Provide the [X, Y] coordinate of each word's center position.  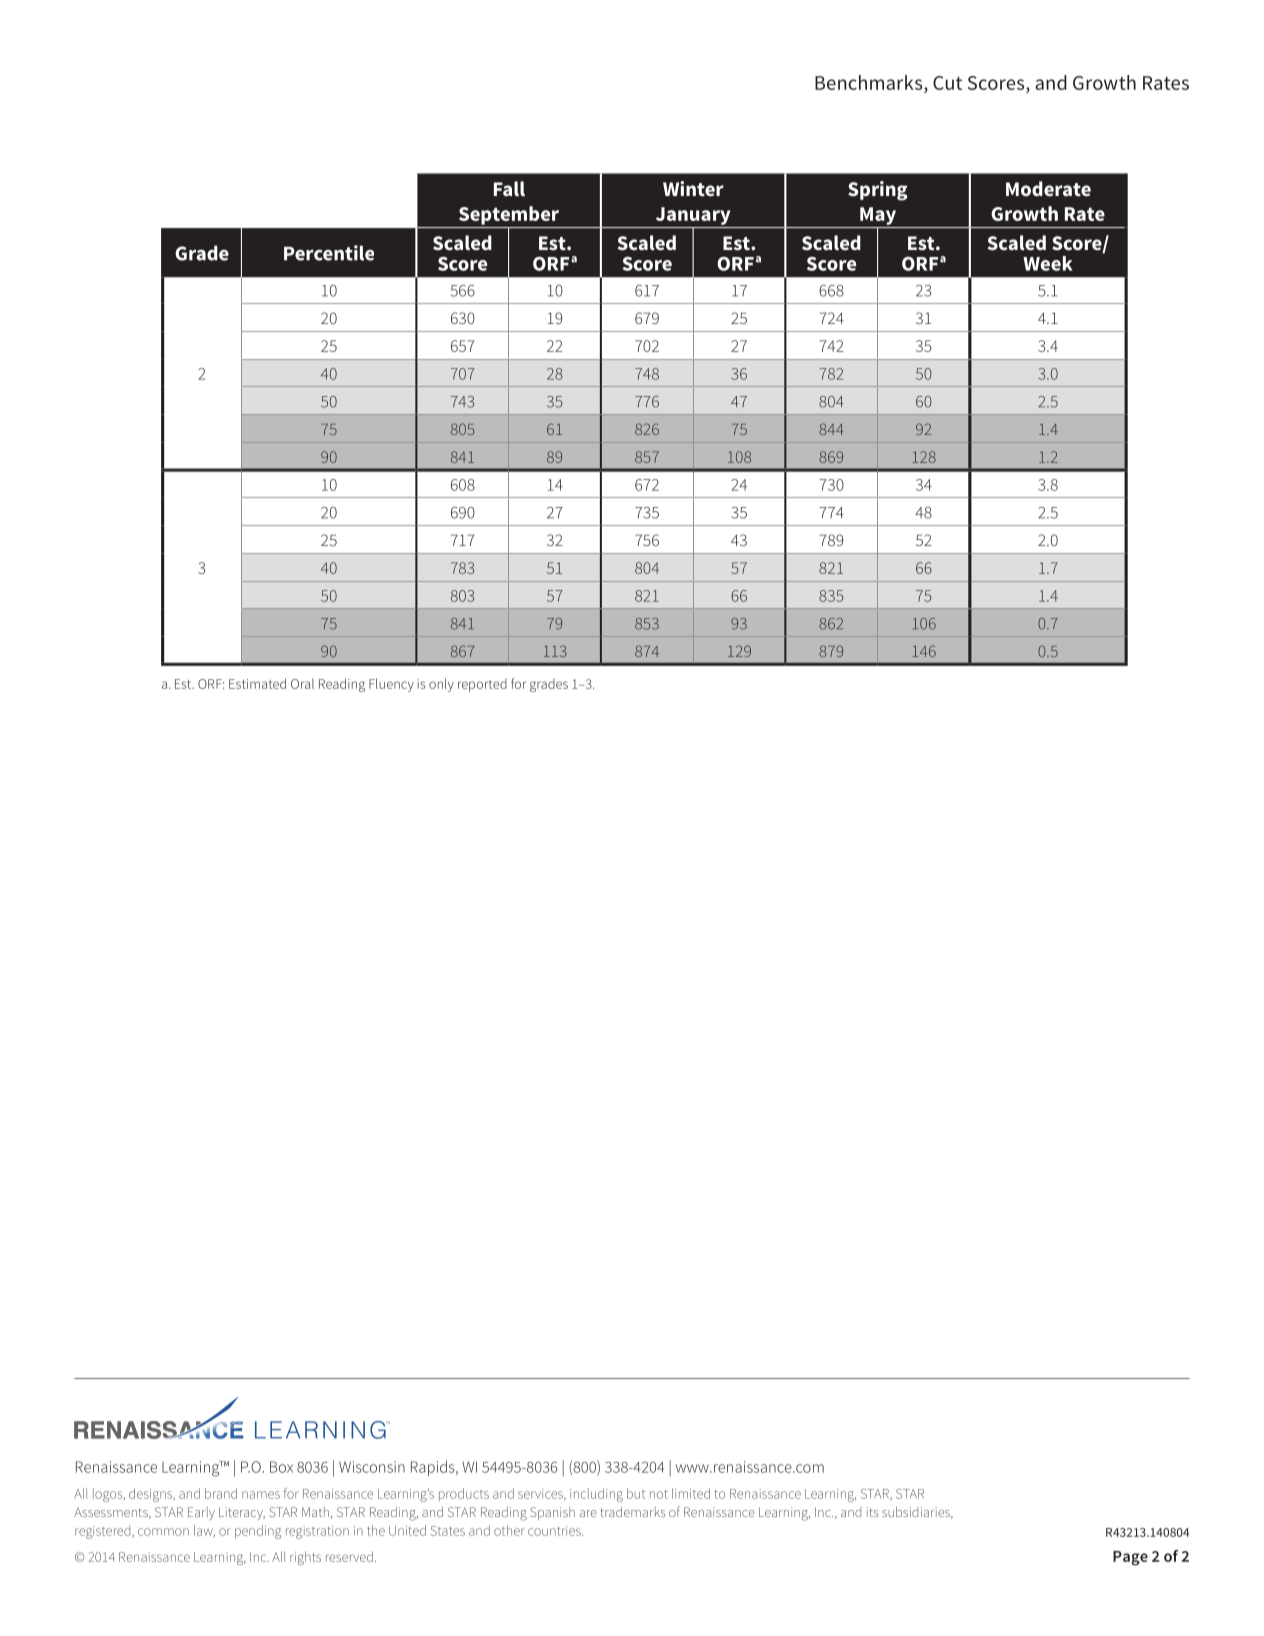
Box [281, 1467]
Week [1048, 263]
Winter [693, 189]
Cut [947, 83]
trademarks [632, 1512]
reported [482, 685]
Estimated [257, 683]
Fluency [391, 685]
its [872, 1512]
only [441, 685]
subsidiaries [917, 1513]
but [636, 1493]
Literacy [242, 1513]
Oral [302, 683]
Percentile [329, 253]
